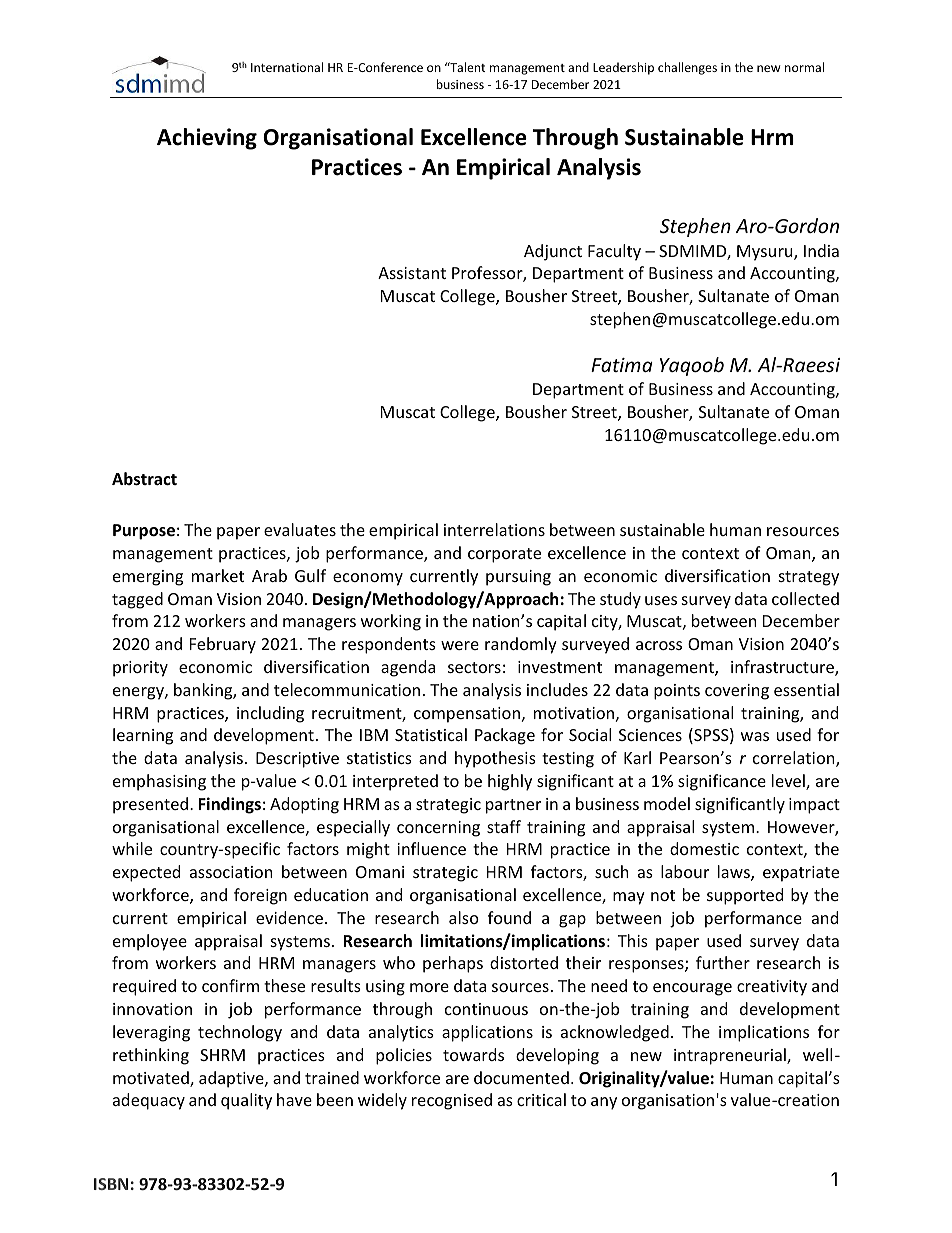 This page has height=1233, width=952. What do you see at coordinates (622, 365) in the page?
I see `Fatima` at bounding box center [622, 365].
